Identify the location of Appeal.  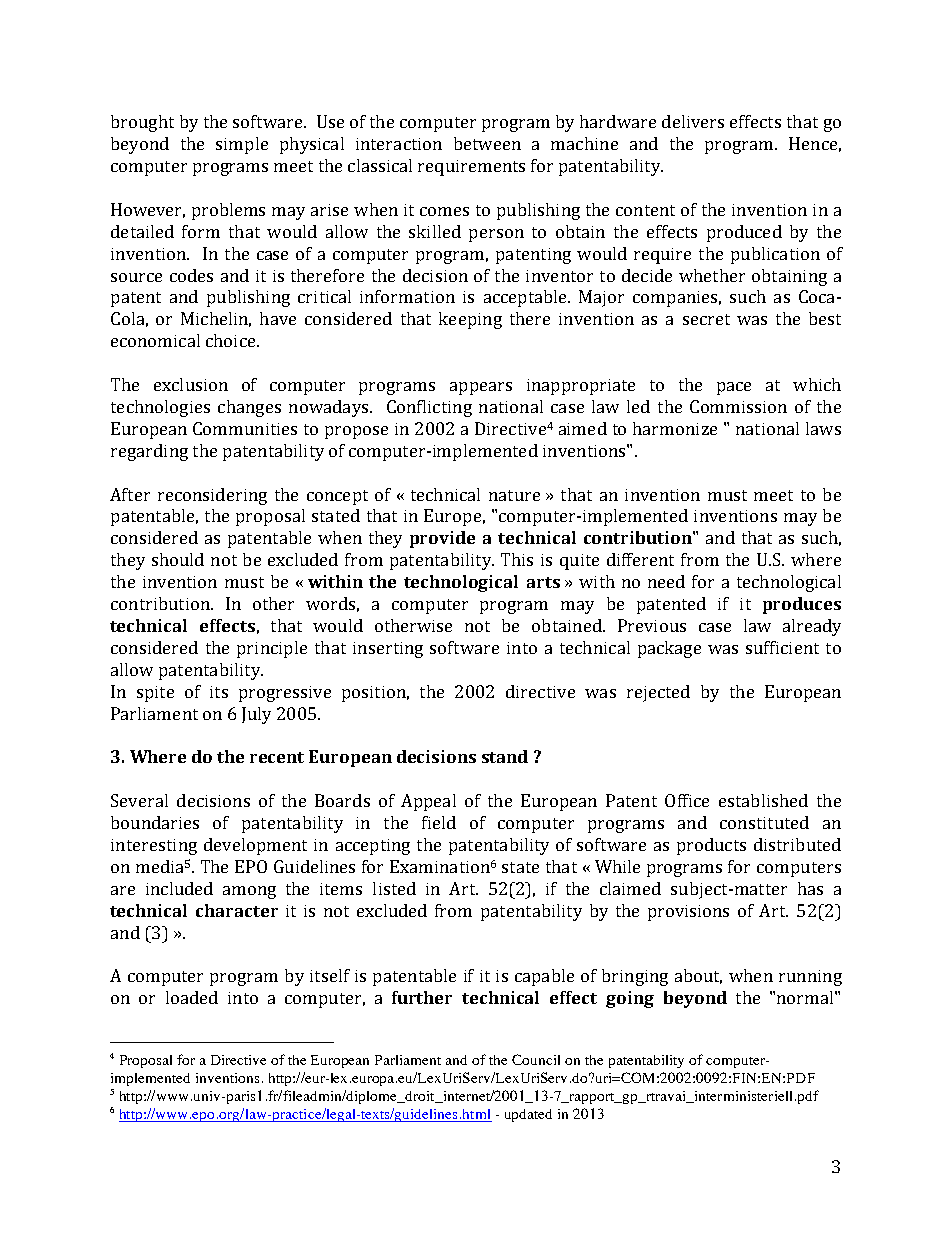
(428, 802).
